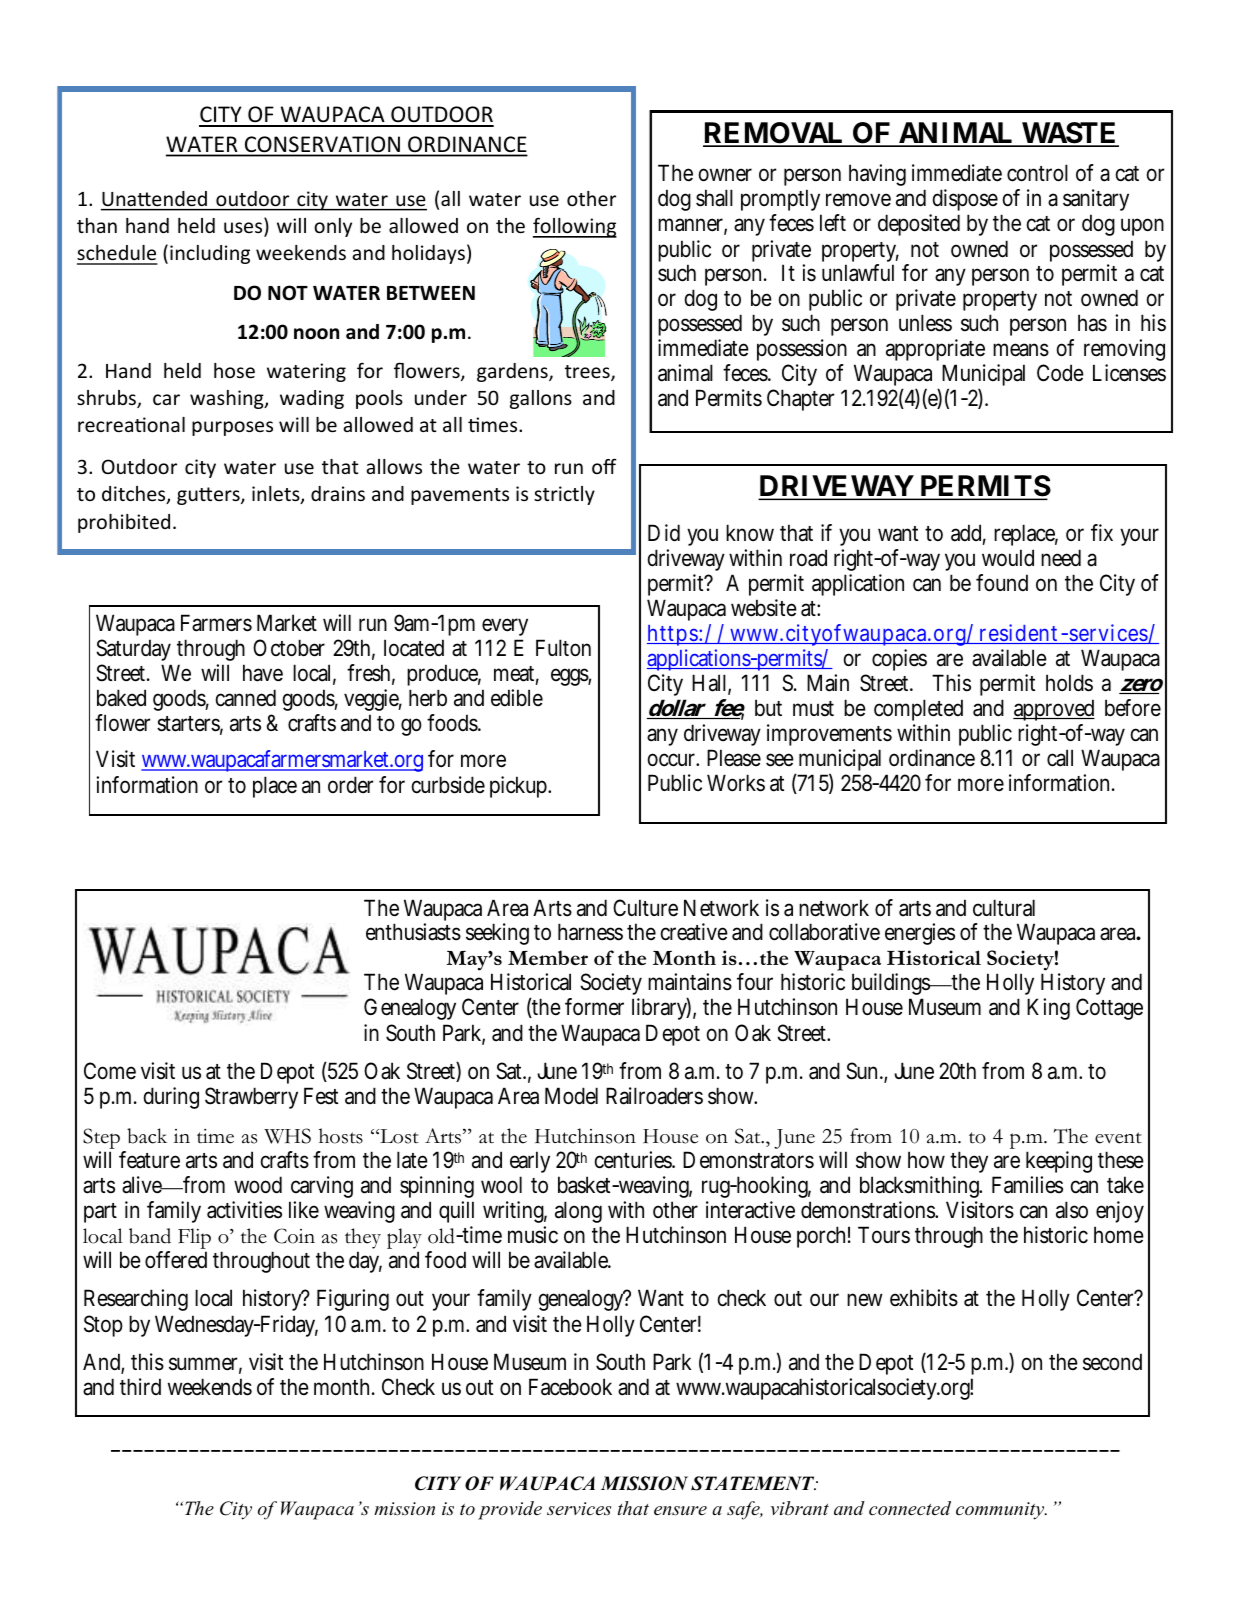 The width and height of the screenshot is (1236, 1600). What do you see at coordinates (1037, 173) in the screenshot?
I see `control` at bounding box center [1037, 173].
